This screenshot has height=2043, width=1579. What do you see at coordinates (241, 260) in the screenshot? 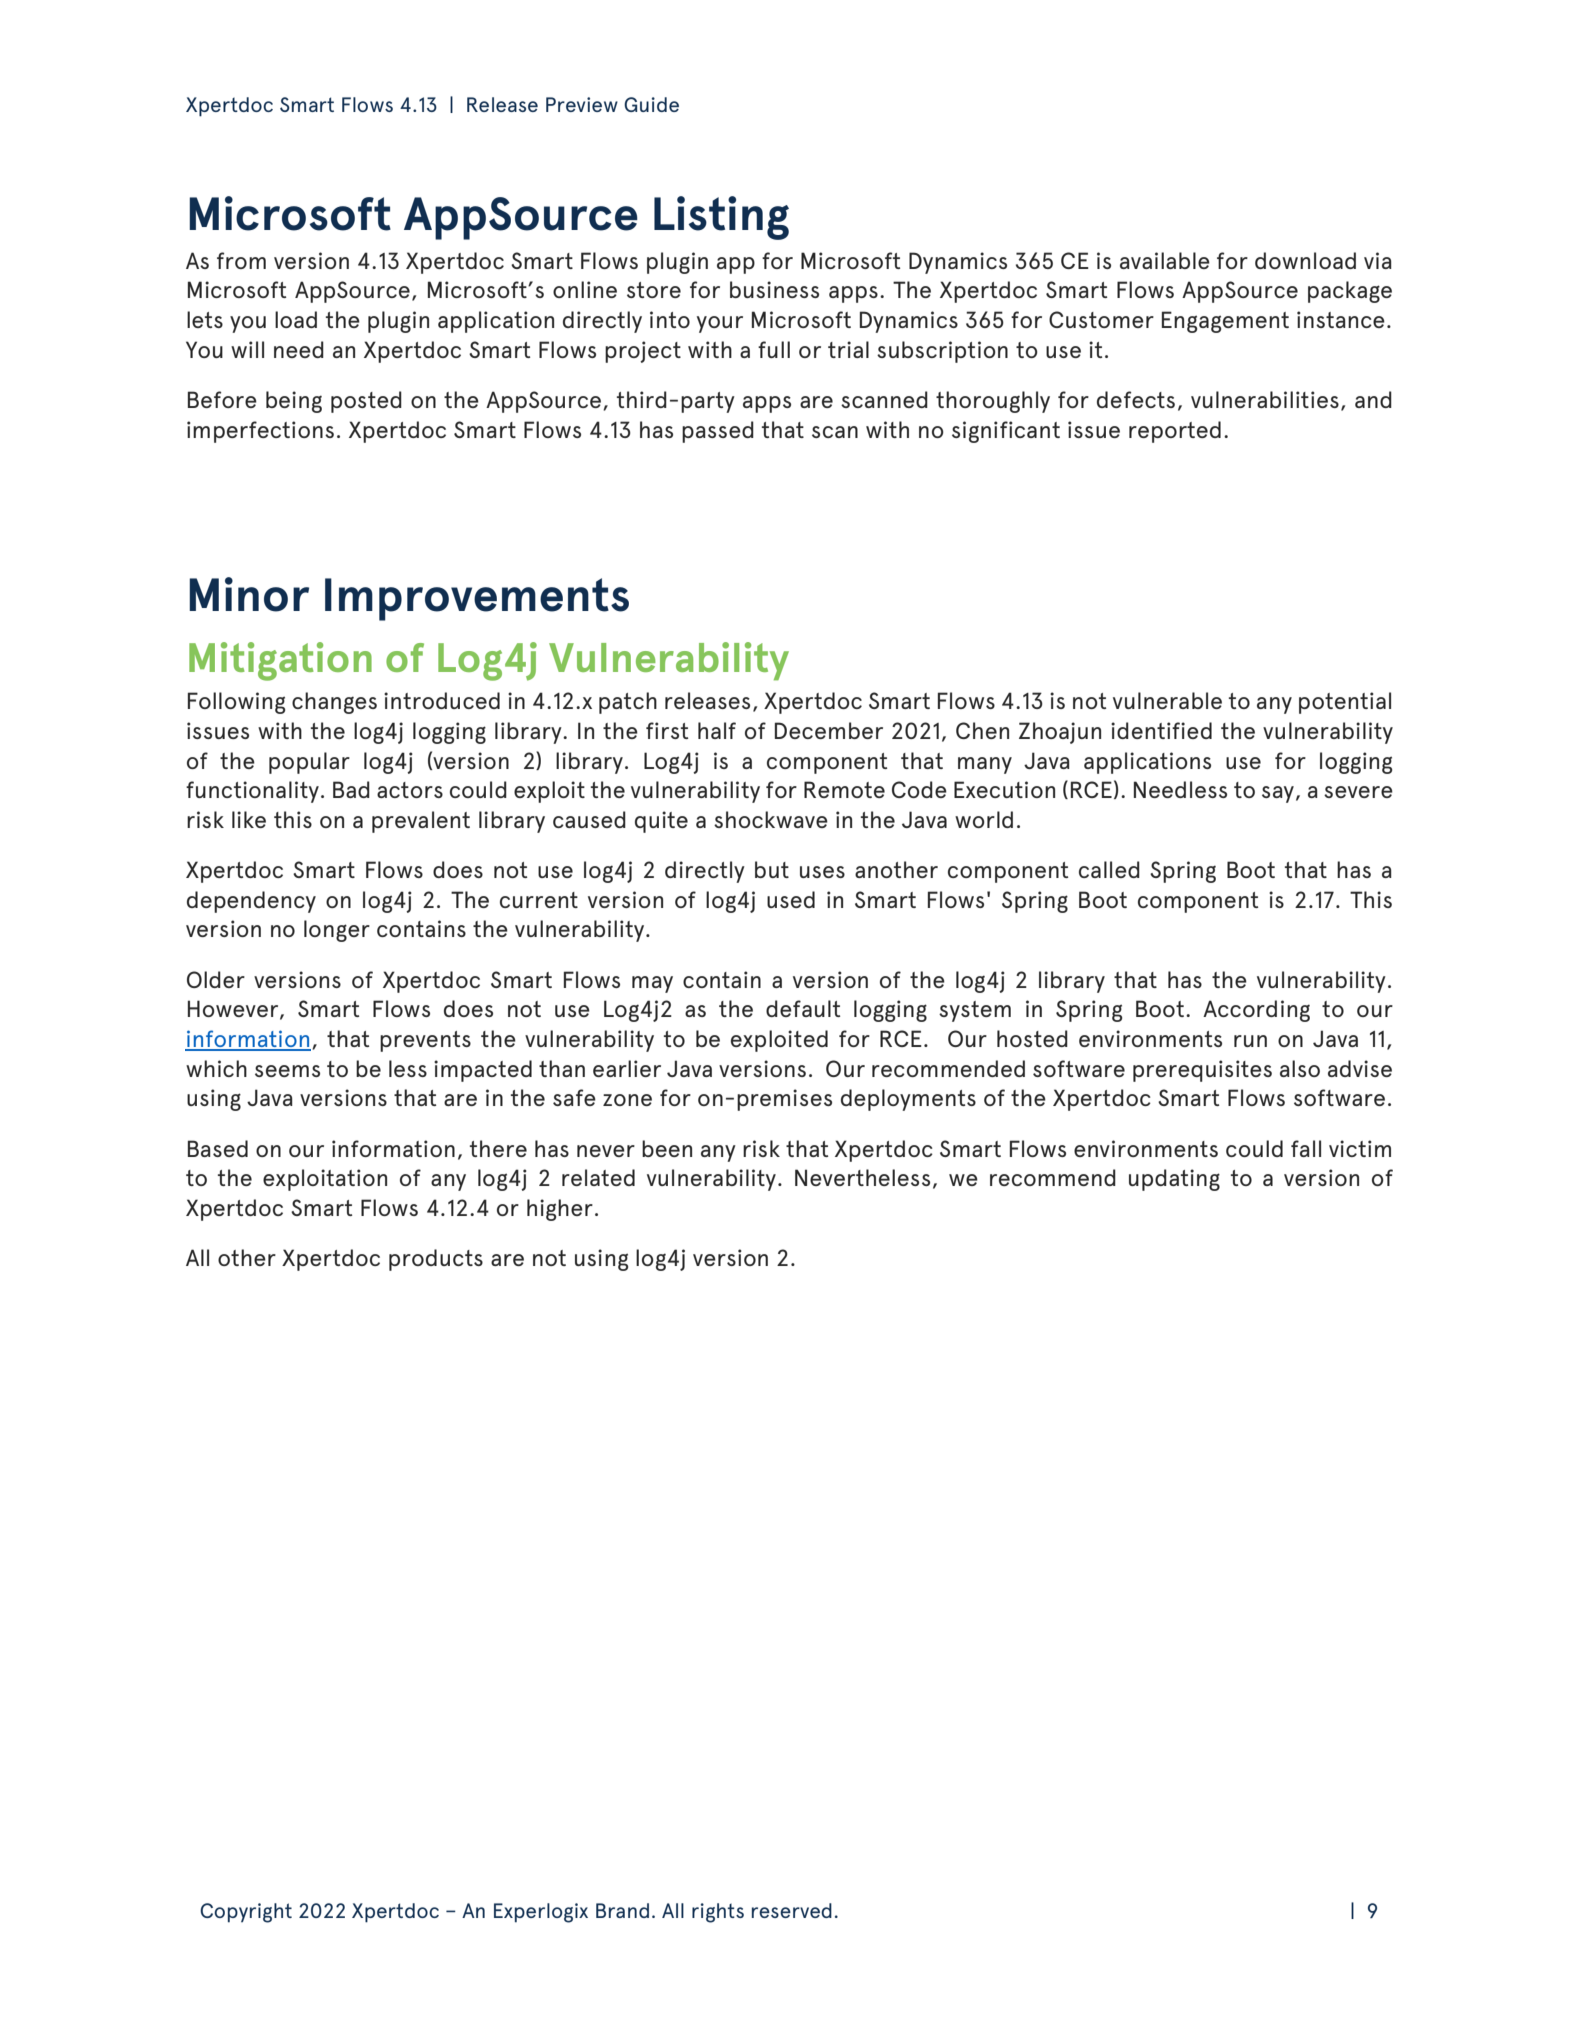
I see `from` at bounding box center [241, 260].
